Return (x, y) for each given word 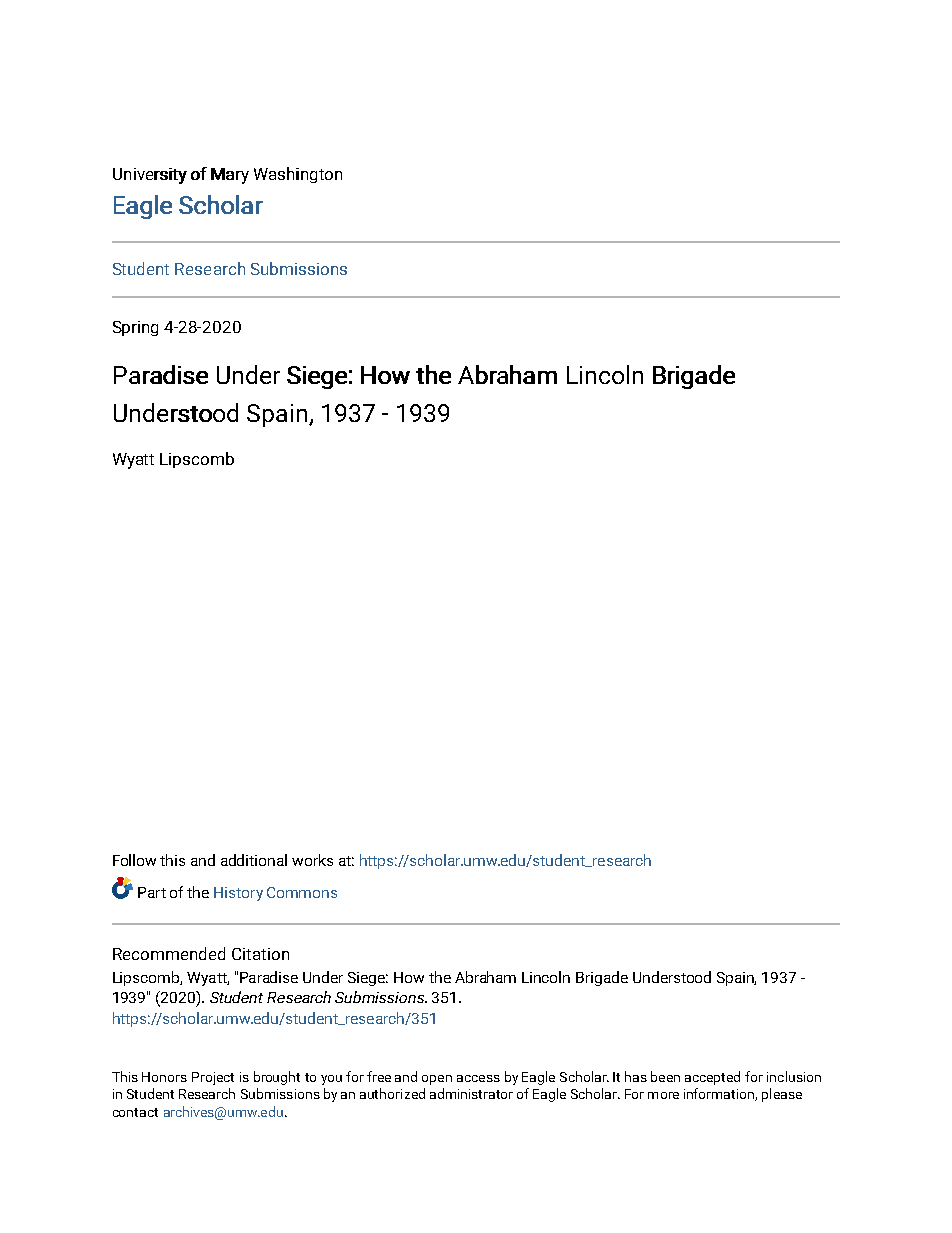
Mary (230, 176)
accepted (712, 1078)
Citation (260, 954)
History (238, 894)
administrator (471, 1093)
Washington (298, 175)
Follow (134, 860)
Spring (135, 328)
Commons (302, 892)
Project (213, 1078)
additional (254, 860)
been (665, 1076)
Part (152, 892)
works (312, 860)
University (150, 176)
